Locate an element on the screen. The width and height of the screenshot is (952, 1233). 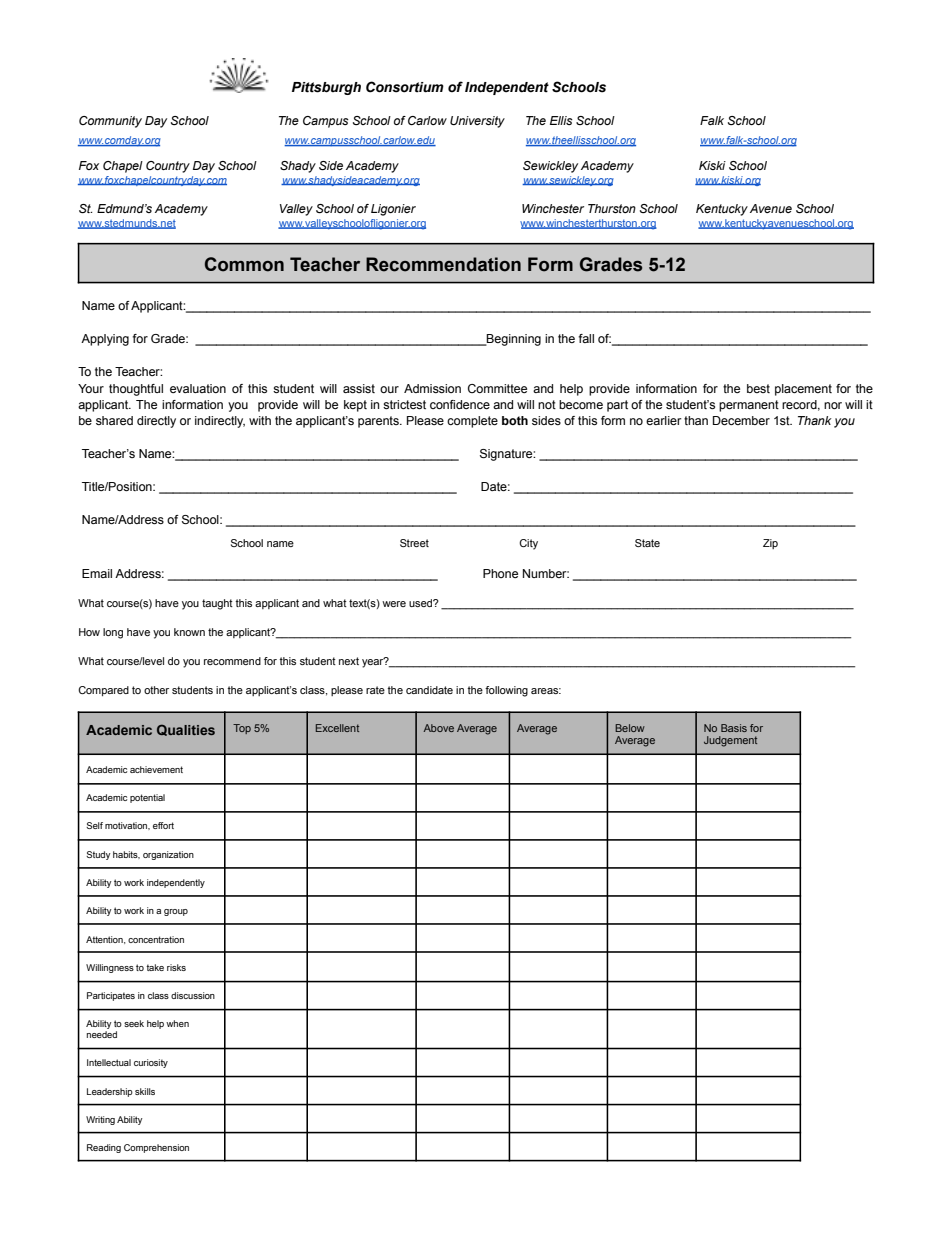
complete is located at coordinates (472, 422).
